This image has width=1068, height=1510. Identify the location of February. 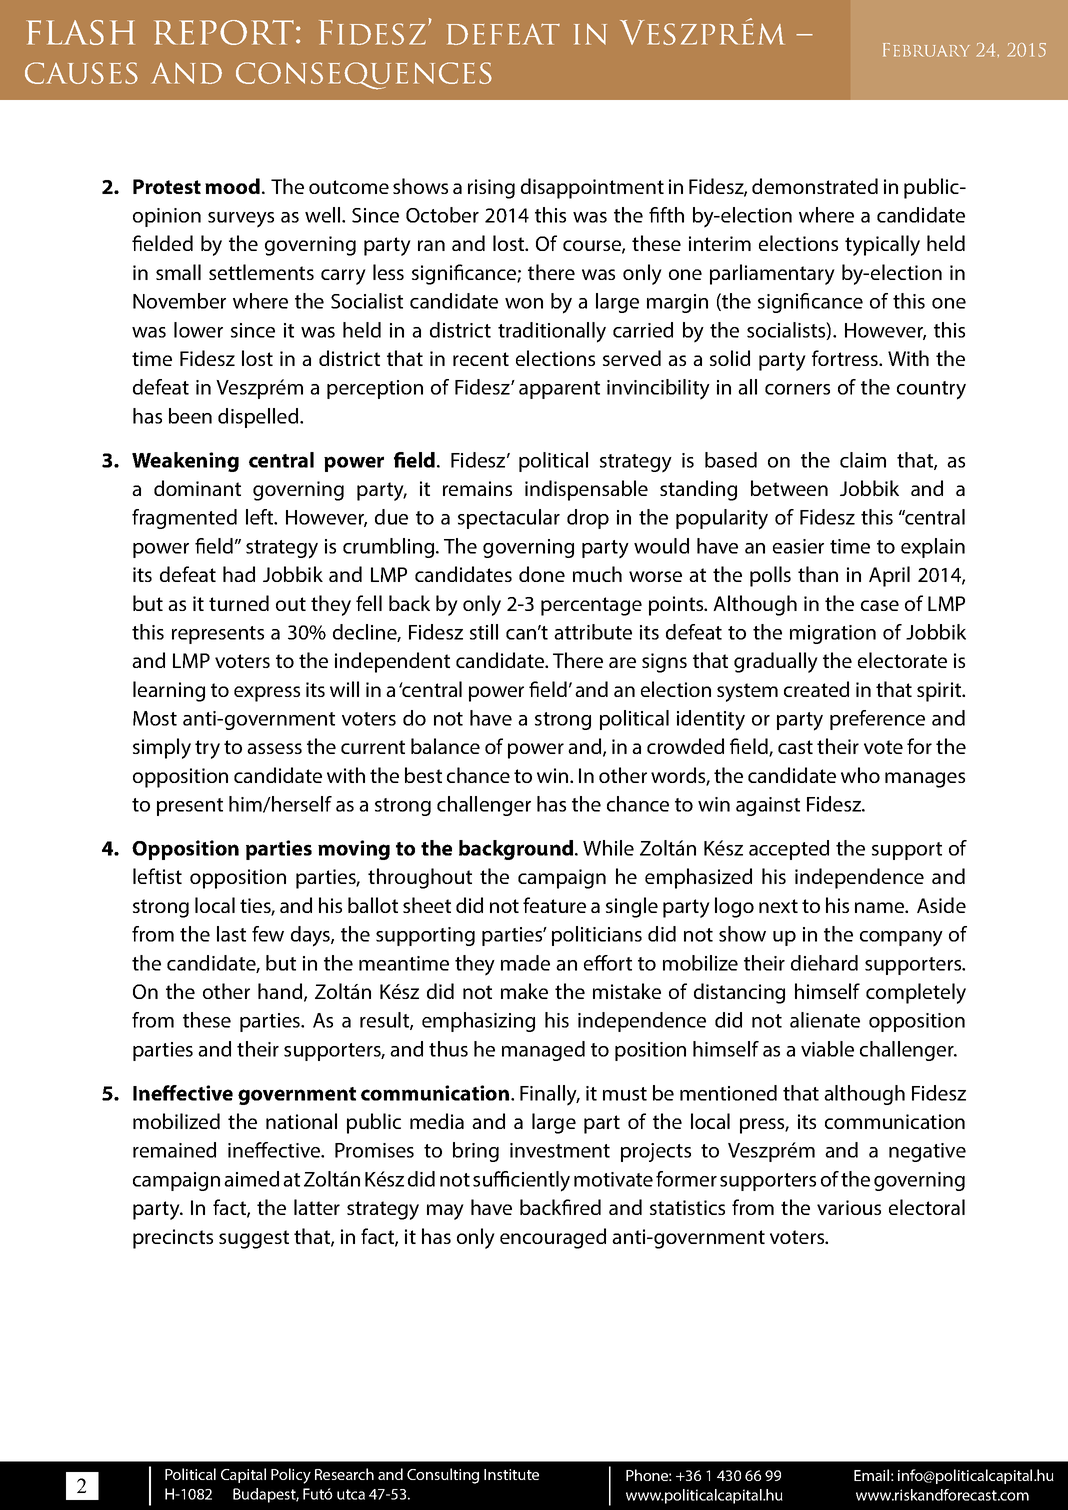
(926, 50).
